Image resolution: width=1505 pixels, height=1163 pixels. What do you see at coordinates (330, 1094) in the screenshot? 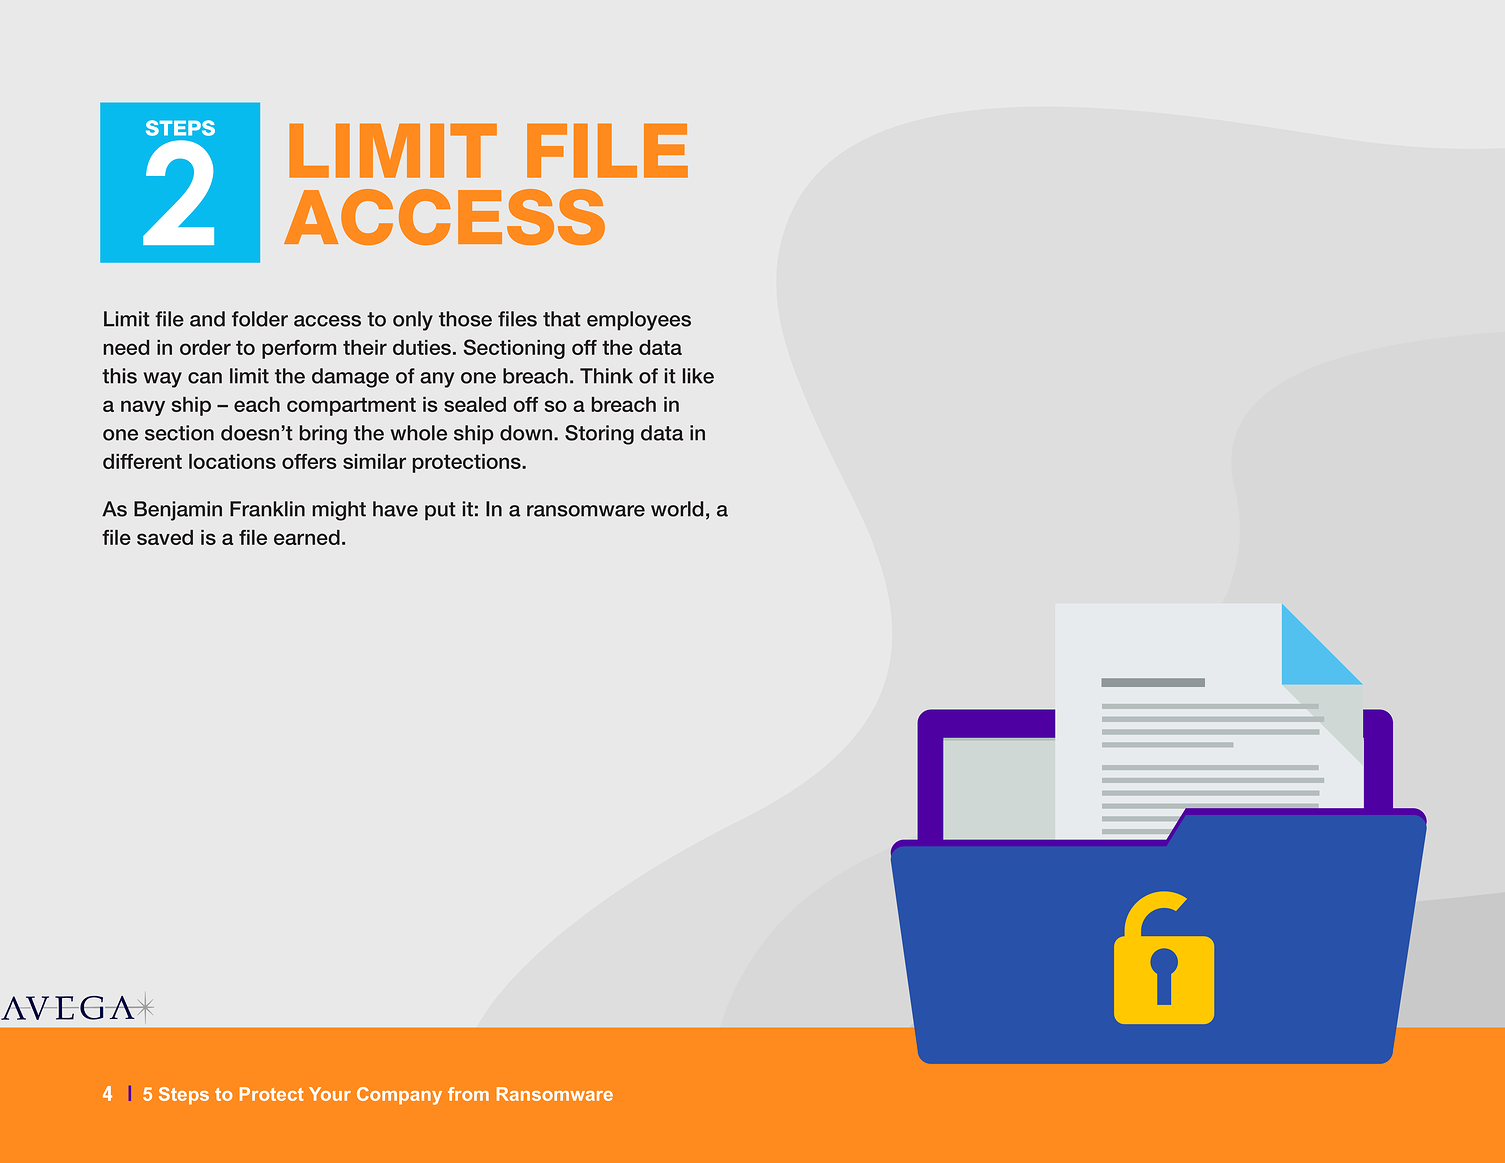
I see `Your` at bounding box center [330, 1094].
